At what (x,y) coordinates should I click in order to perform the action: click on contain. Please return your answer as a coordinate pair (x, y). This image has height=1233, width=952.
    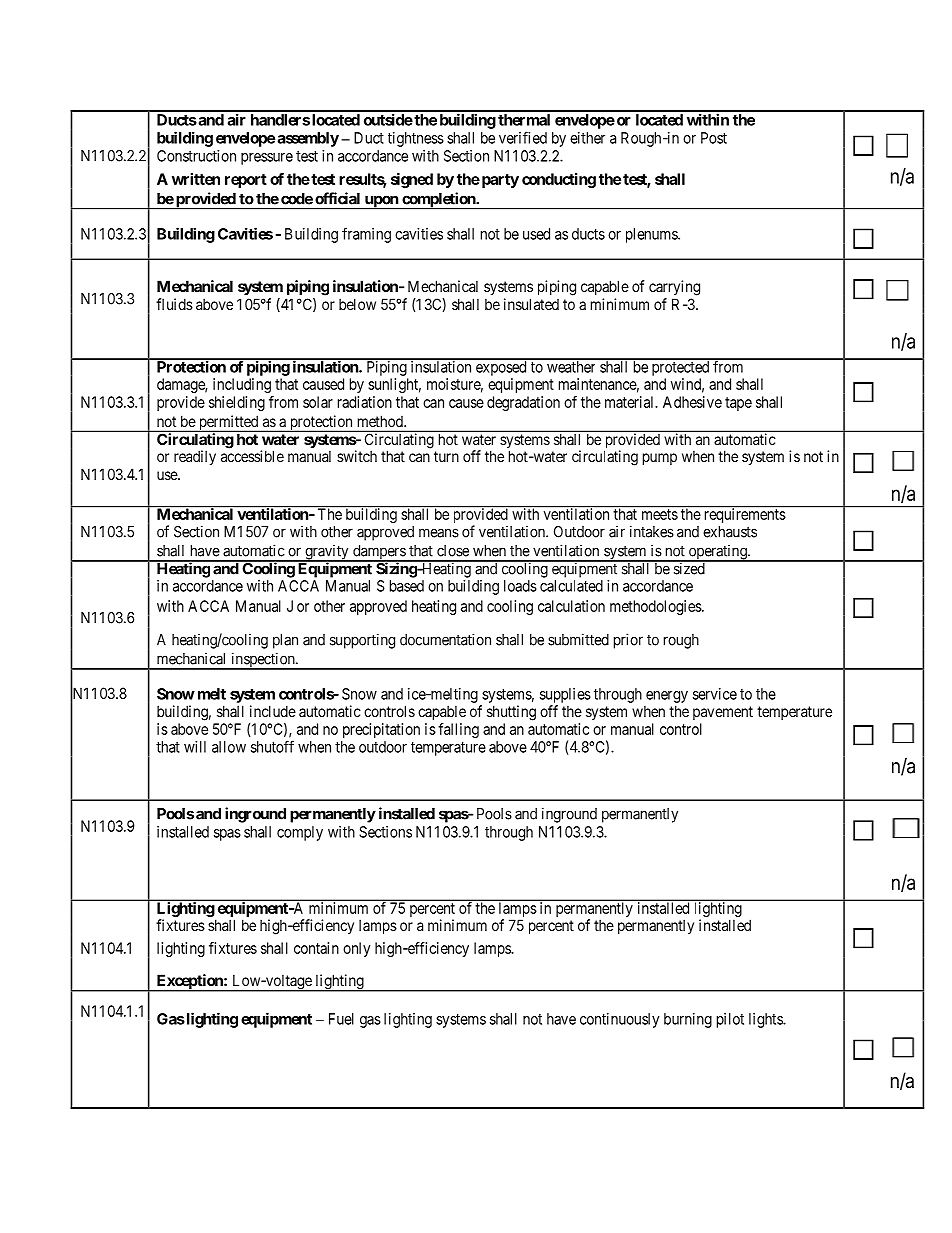
    Looking at the image, I should click on (316, 948).
